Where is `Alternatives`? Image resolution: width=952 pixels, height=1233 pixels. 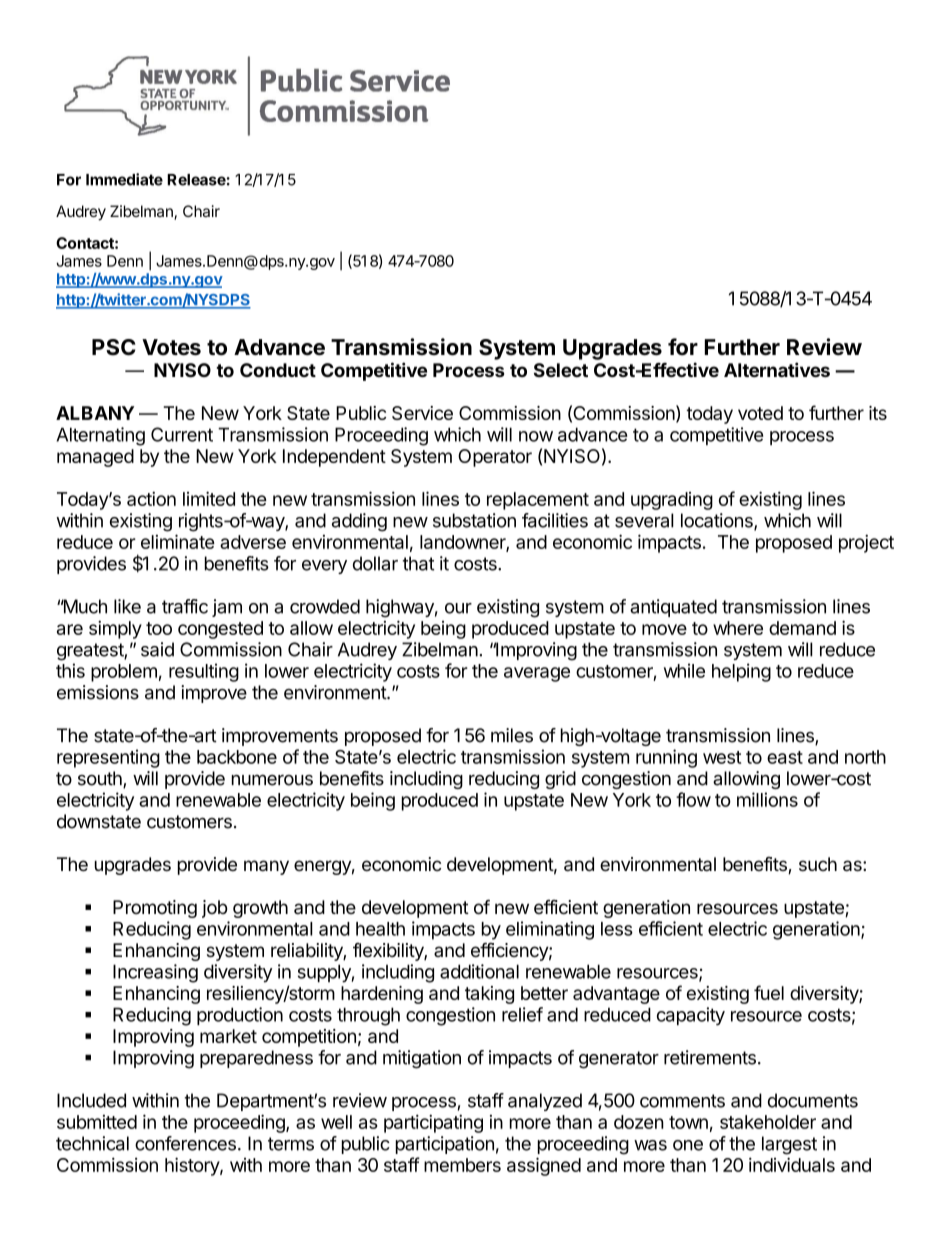
Alternatives is located at coordinates (777, 369).
